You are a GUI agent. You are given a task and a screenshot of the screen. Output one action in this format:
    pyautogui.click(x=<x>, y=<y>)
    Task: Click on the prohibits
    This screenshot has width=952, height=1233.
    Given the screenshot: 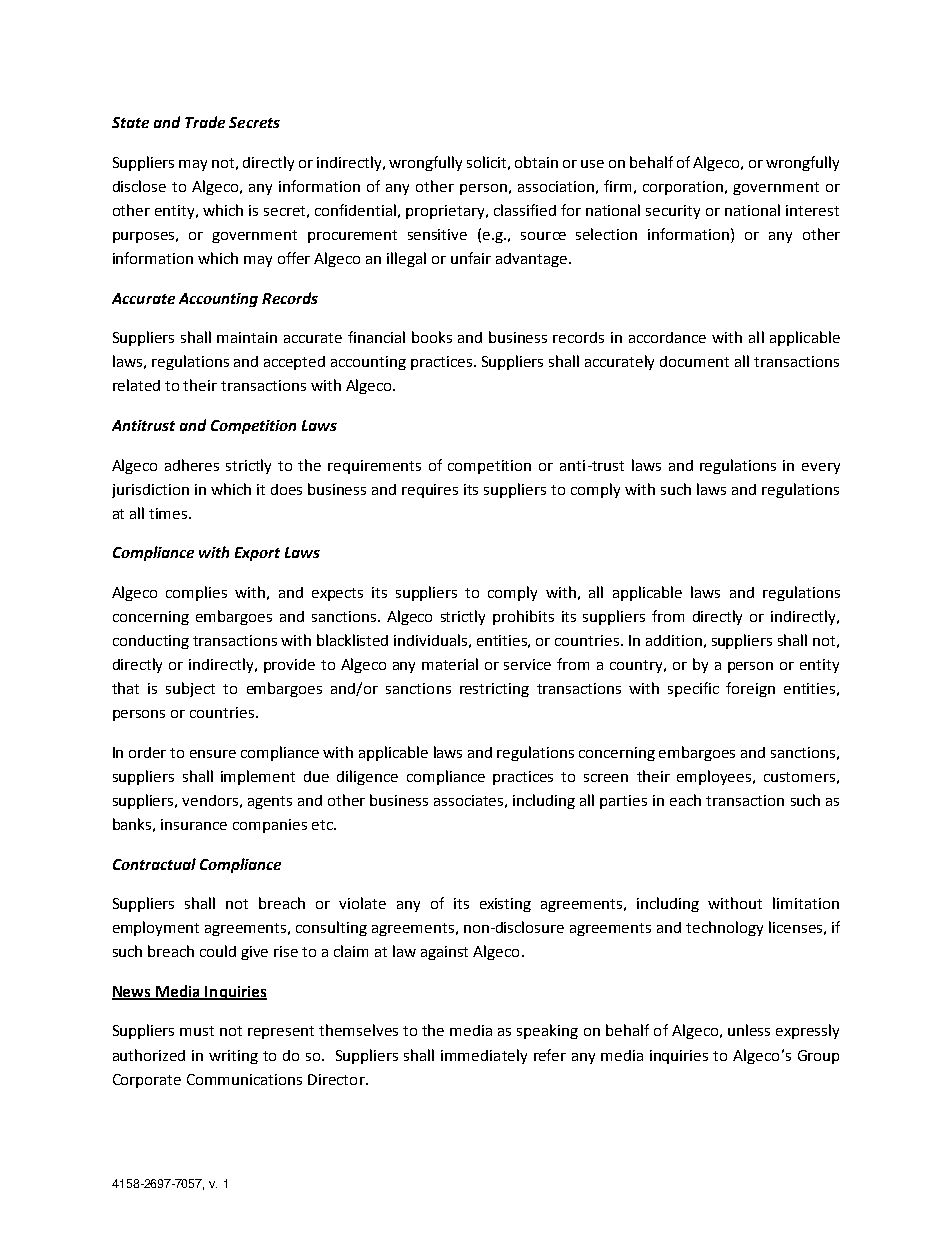 What is the action you would take?
    pyautogui.click(x=523, y=617)
